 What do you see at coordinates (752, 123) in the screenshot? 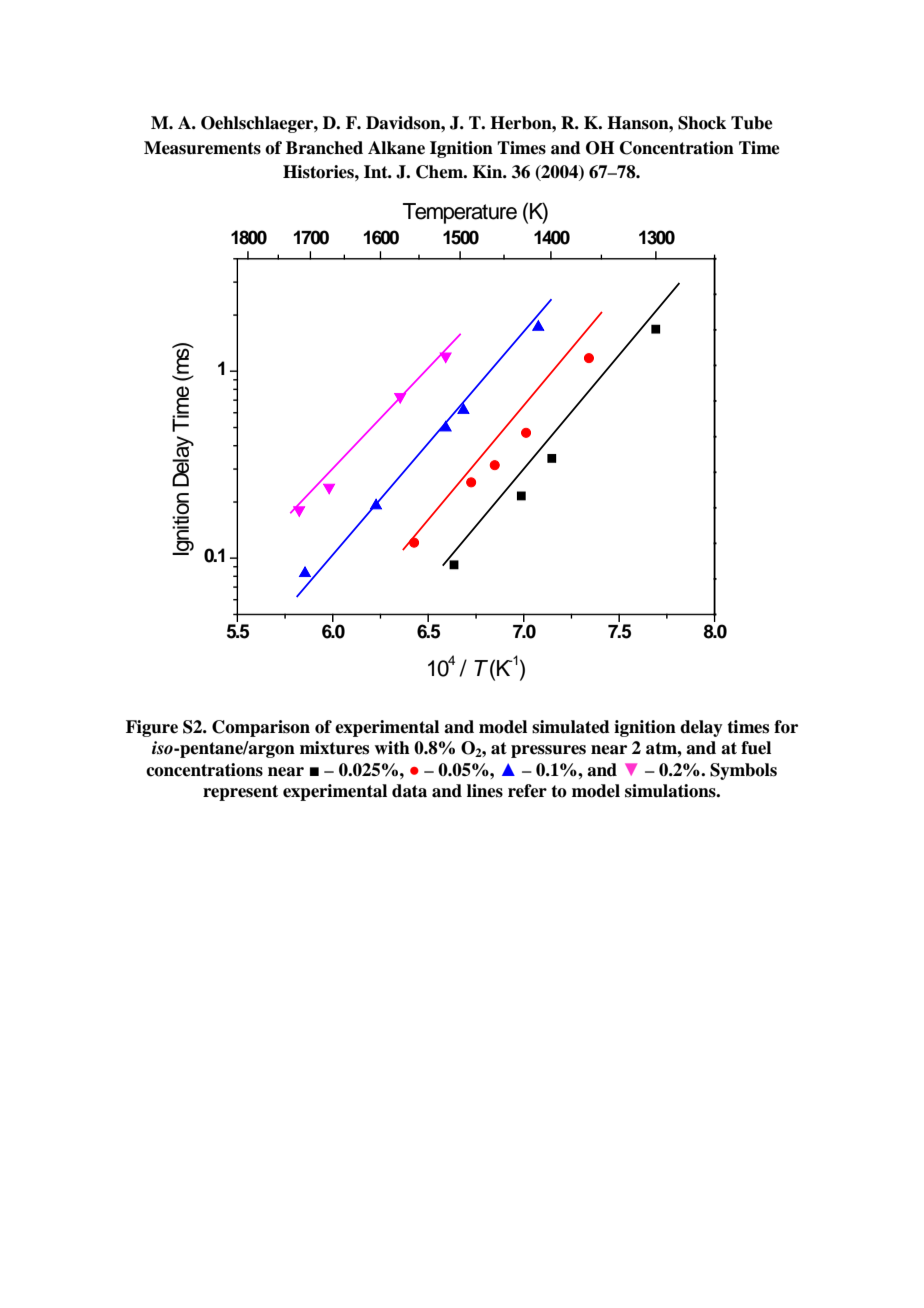
I see `Tube` at bounding box center [752, 123].
